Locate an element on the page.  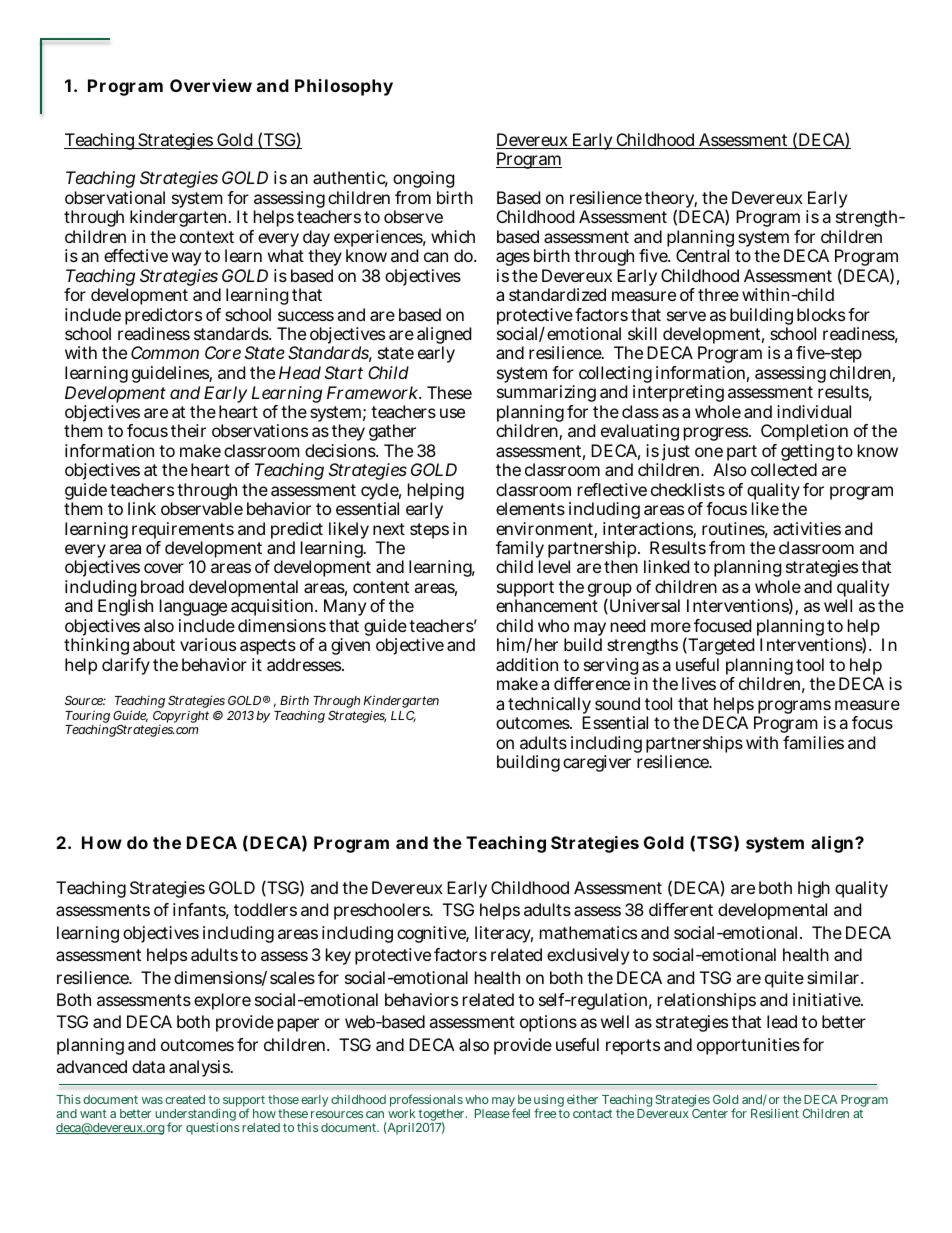
language is located at coordinates (193, 609).
